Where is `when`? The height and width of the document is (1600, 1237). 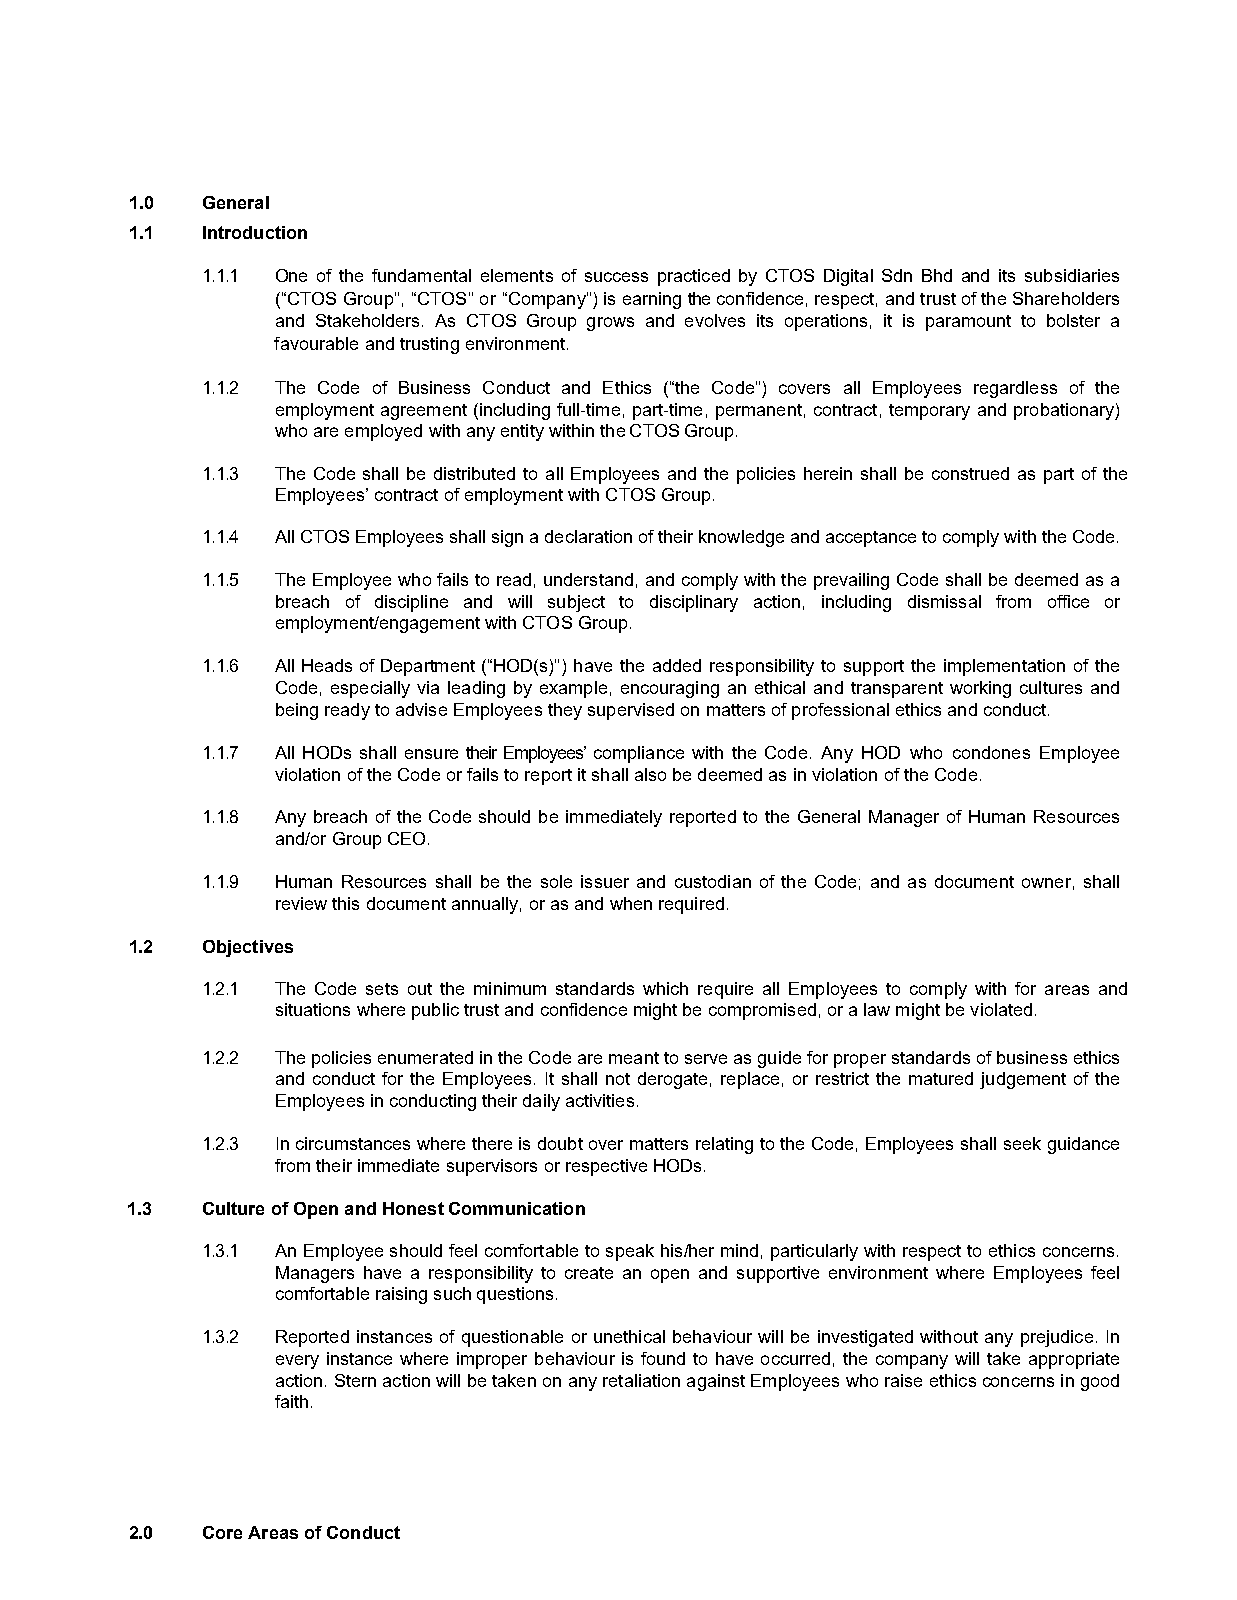
when is located at coordinates (631, 903).
